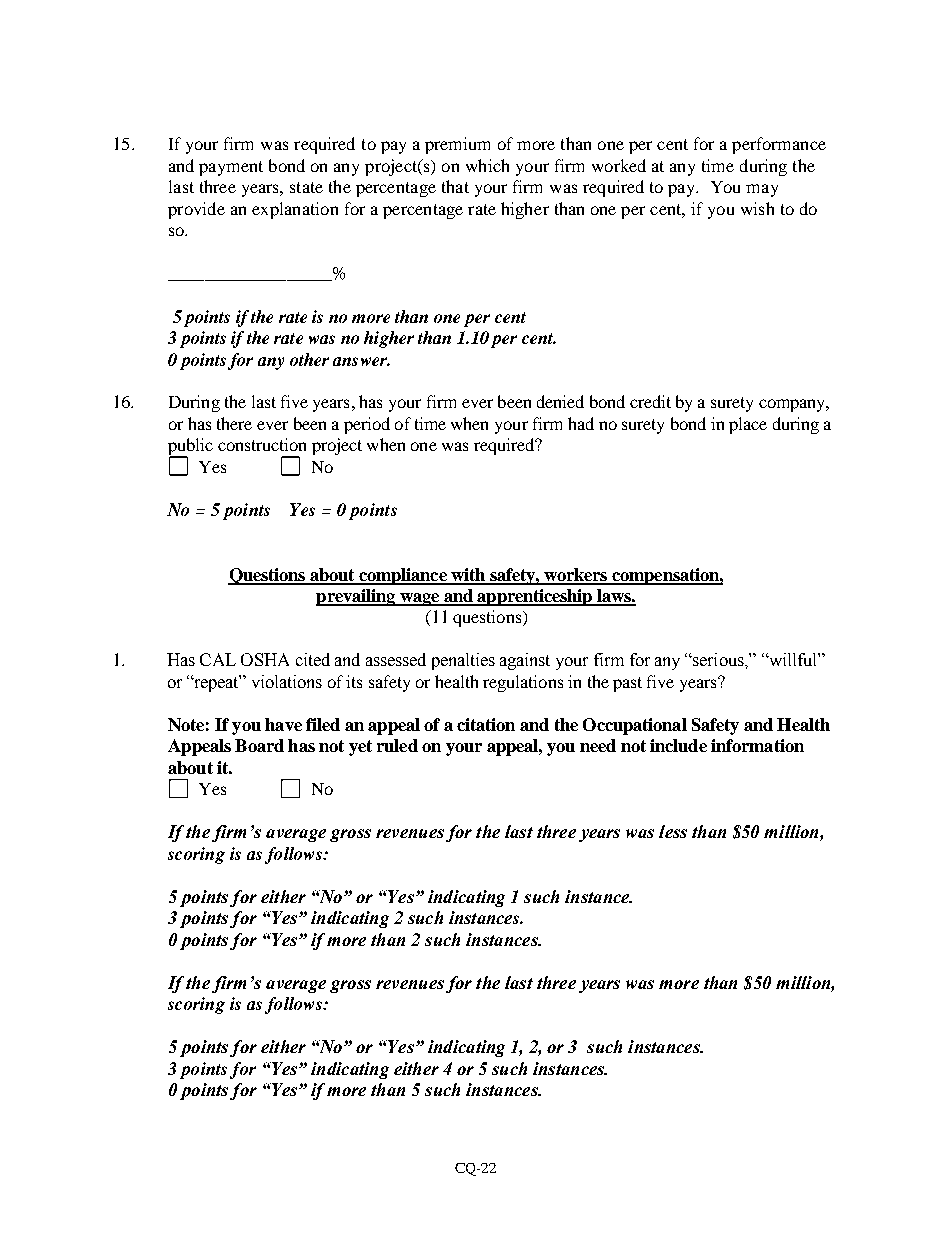  What do you see at coordinates (259, 745) in the page?
I see `Board` at bounding box center [259, 745].
